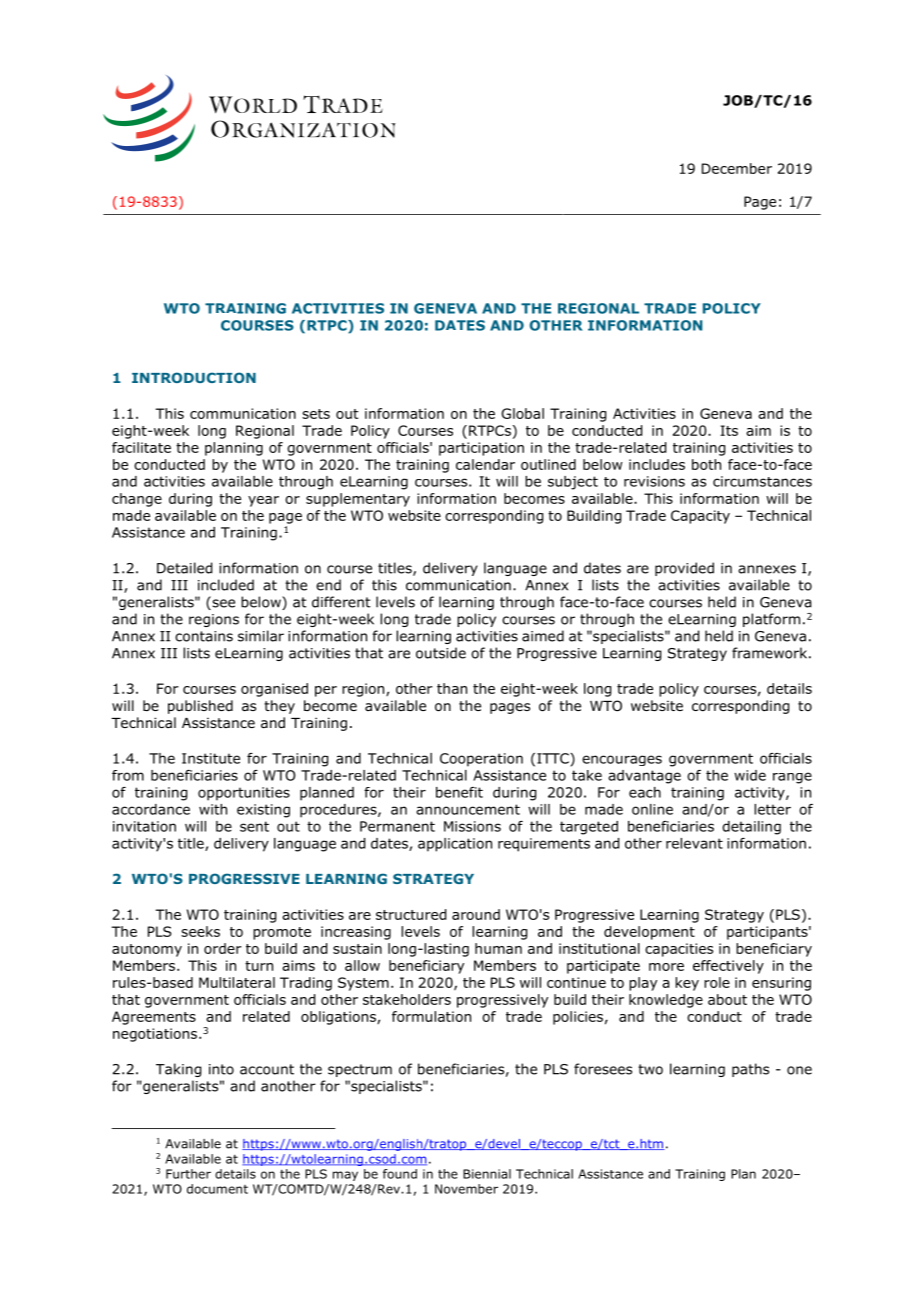 Image resolution: width=924 pixels, height=1308 pixels. What do you see at coordinates (213, 809) in the screenshot?
I see `with` at bounding box center [213, 809].
